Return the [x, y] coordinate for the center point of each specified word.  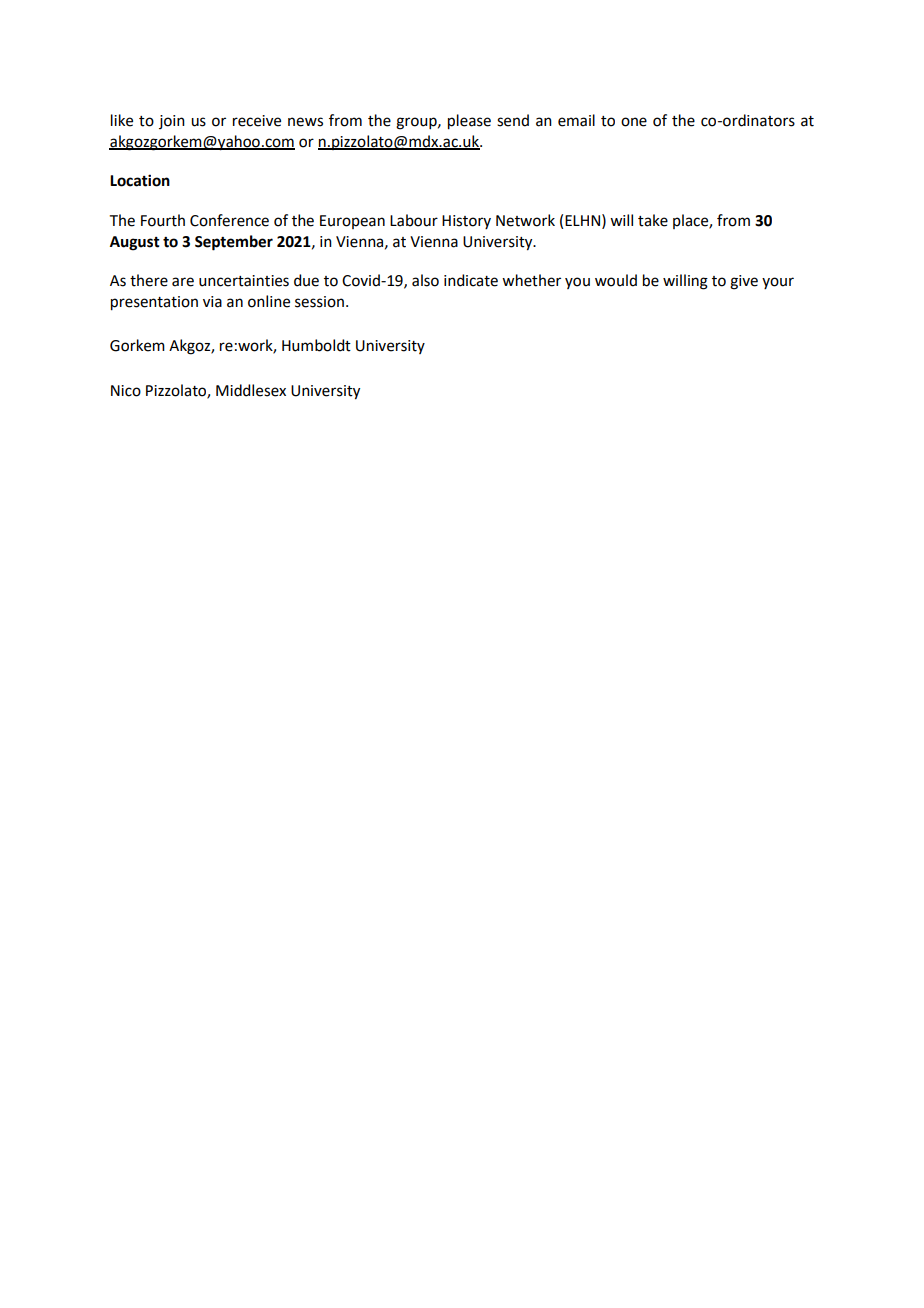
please [469, 122]
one [634, 122]
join [172, 122]
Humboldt [316, 345]
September [234, 243]
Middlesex [251, 390]
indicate [471, 280]
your [778, 283]
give [744, 282]
